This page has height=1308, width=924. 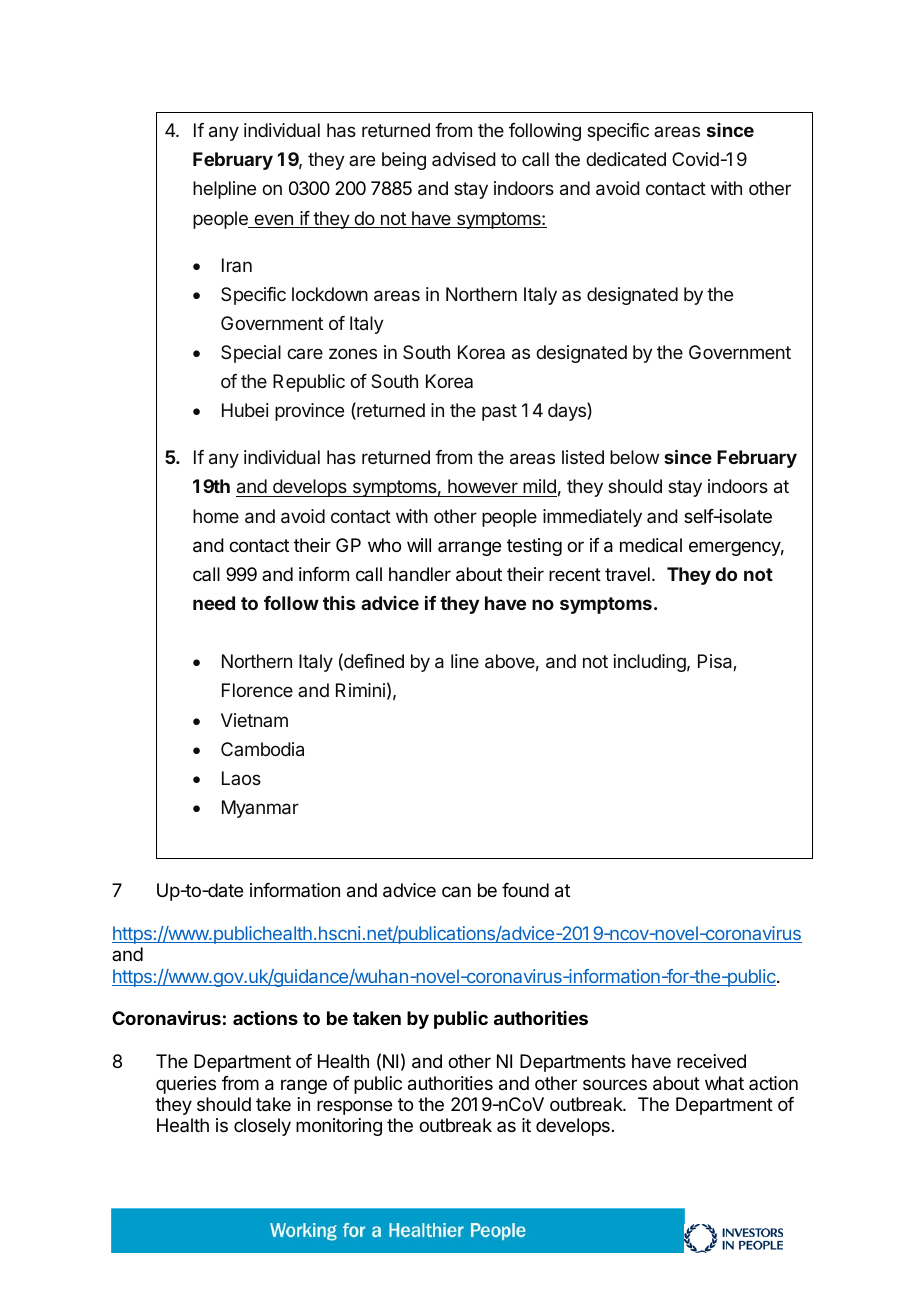 What do you see at coordinates (634, 457) in the page?
I see `below` at bounding box center [634, 457].
